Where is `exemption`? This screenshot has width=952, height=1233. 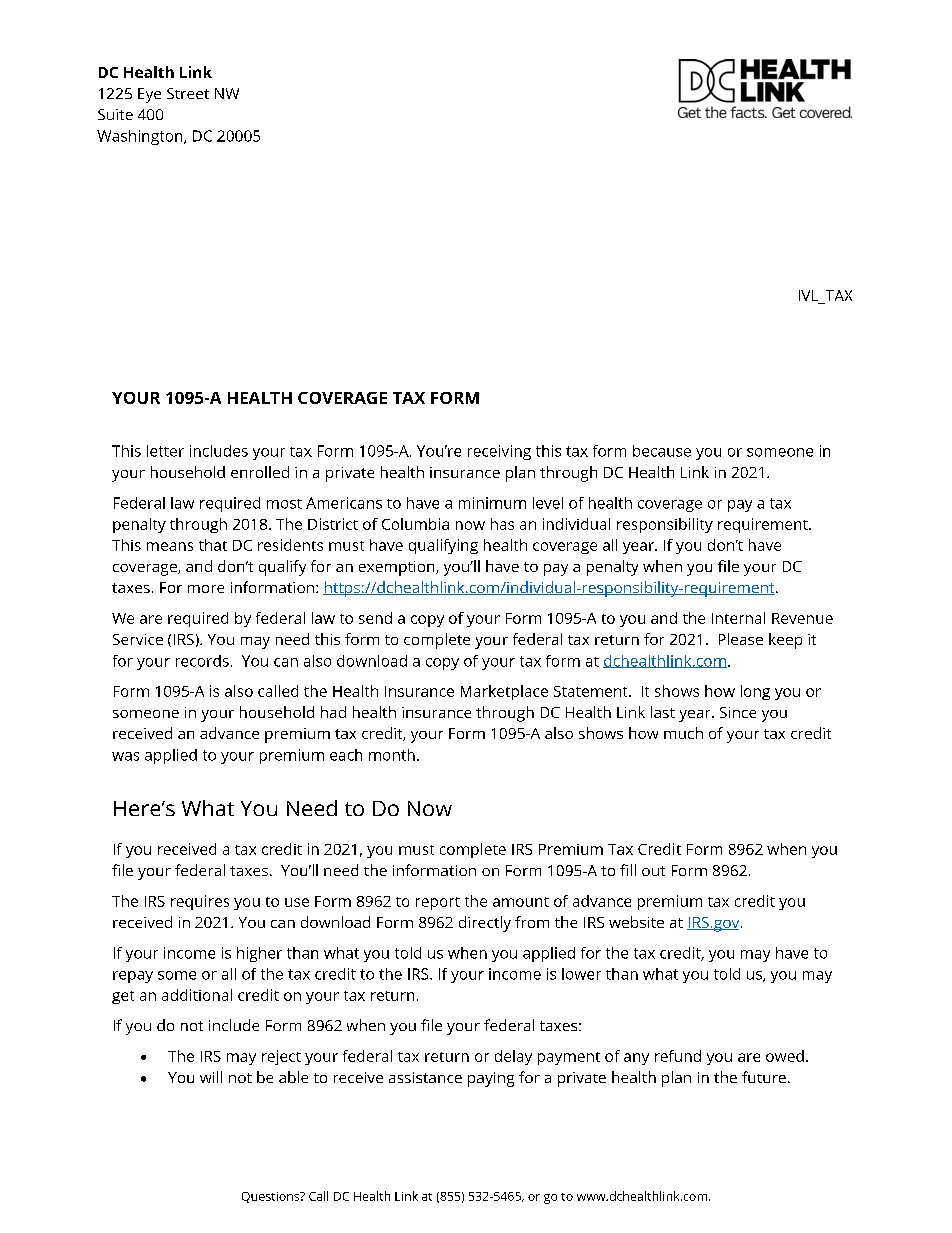
exemption is located at coordinates (398, 568).
